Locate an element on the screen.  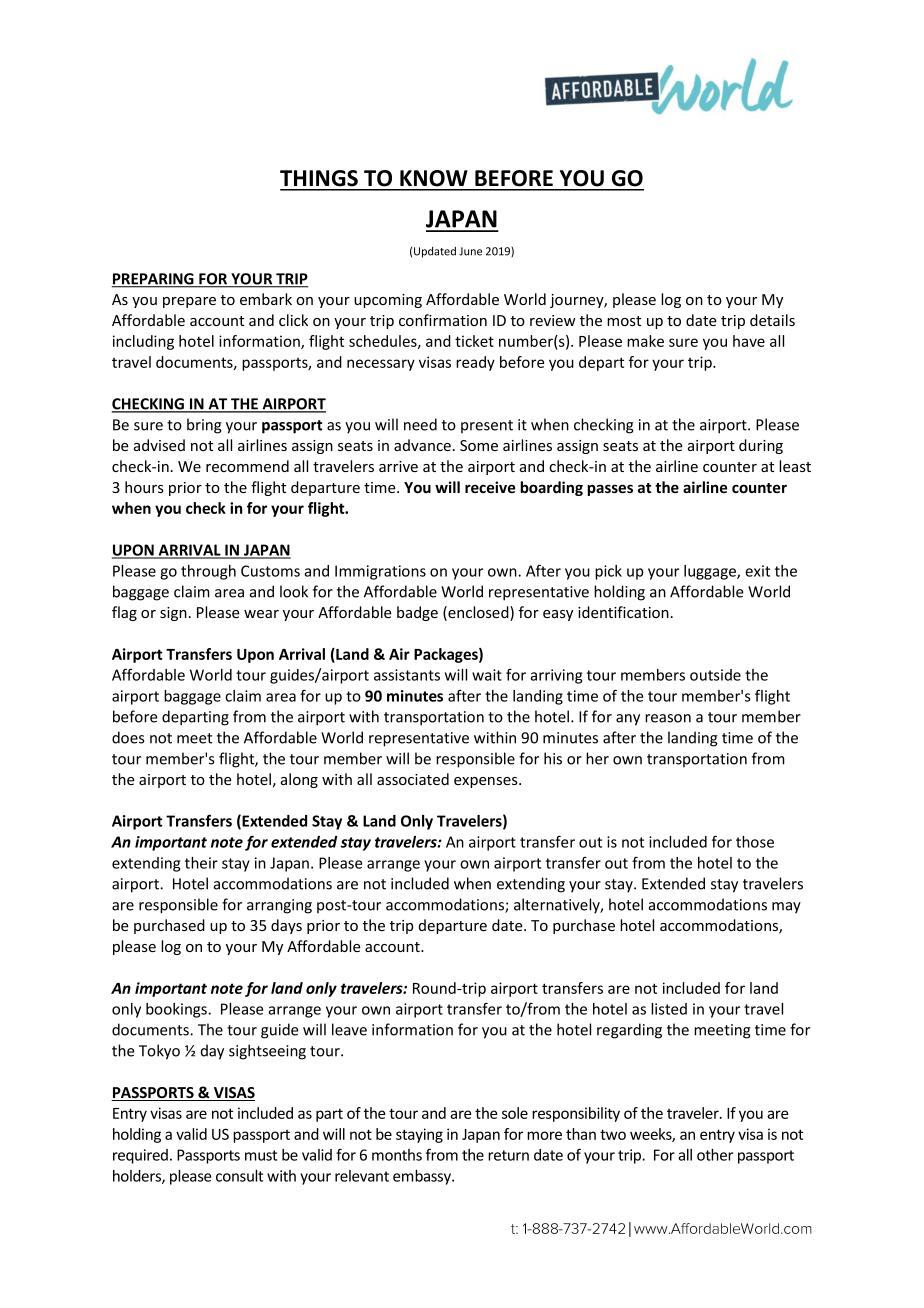
those is located at coordinates (755, 842).
